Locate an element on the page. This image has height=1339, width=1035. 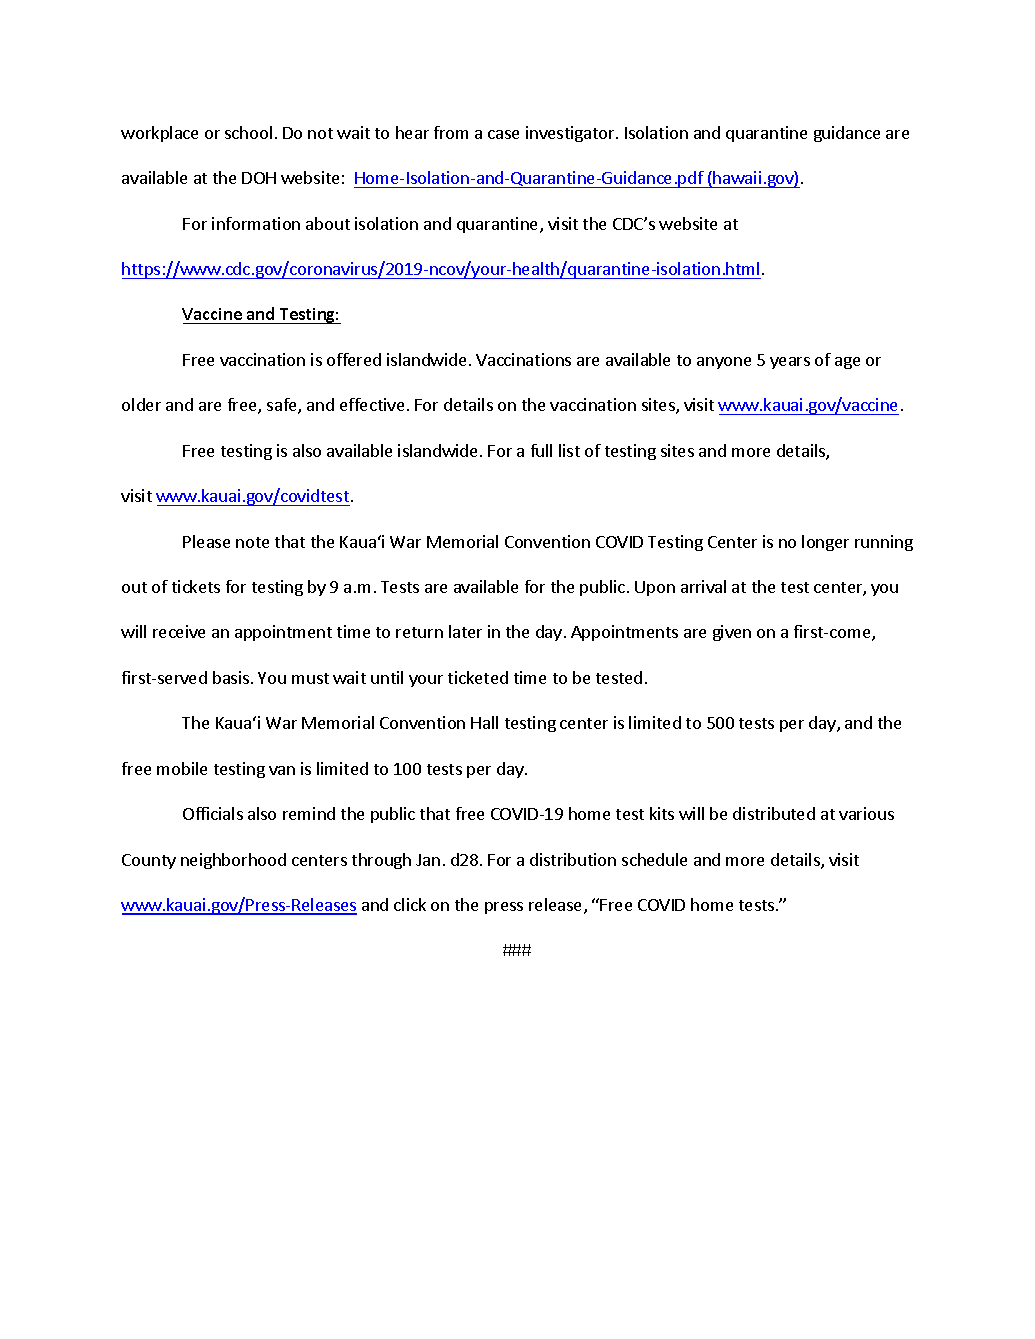
later is located at coordinates (465, 631).
